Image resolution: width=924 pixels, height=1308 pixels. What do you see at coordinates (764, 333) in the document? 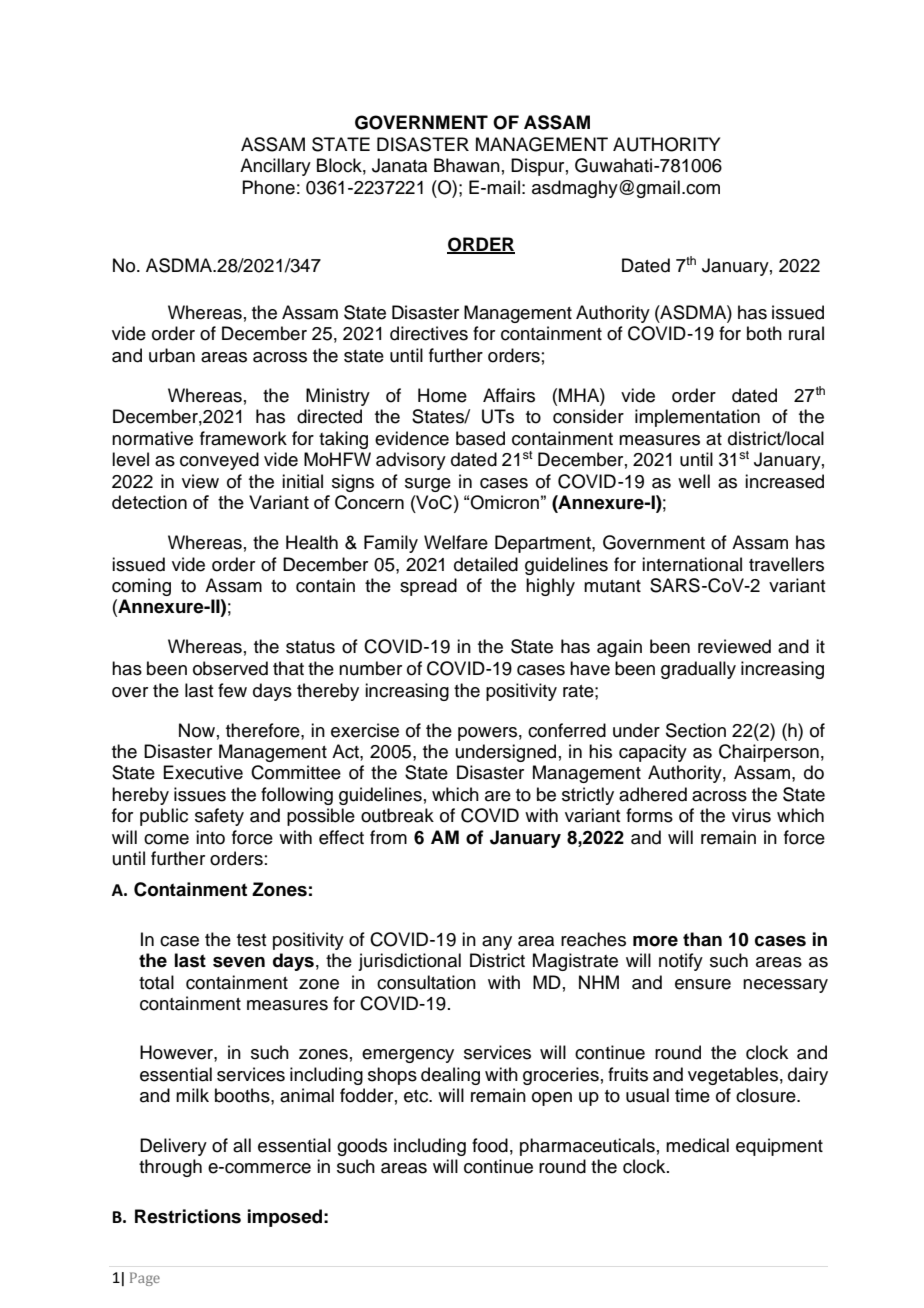
I see `both` at bounding box center [764, 333].
